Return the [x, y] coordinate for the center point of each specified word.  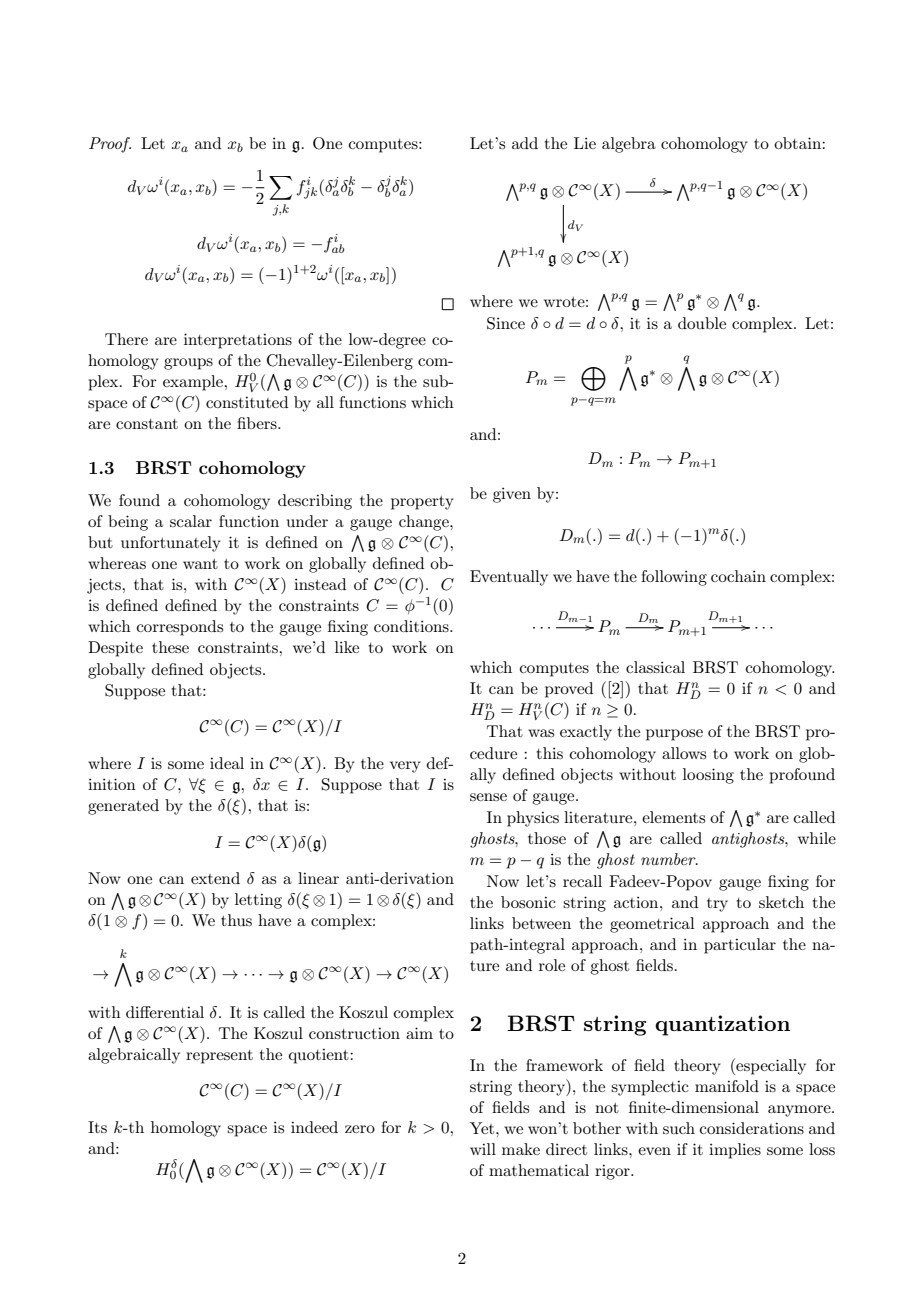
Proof [110, 145]
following [674, 578]
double [702, 323]
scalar [191, 521]
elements [673, 817]
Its [97, 1127]
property [422, 503]
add [525, 143]
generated [123, 807]
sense [488, 797]
